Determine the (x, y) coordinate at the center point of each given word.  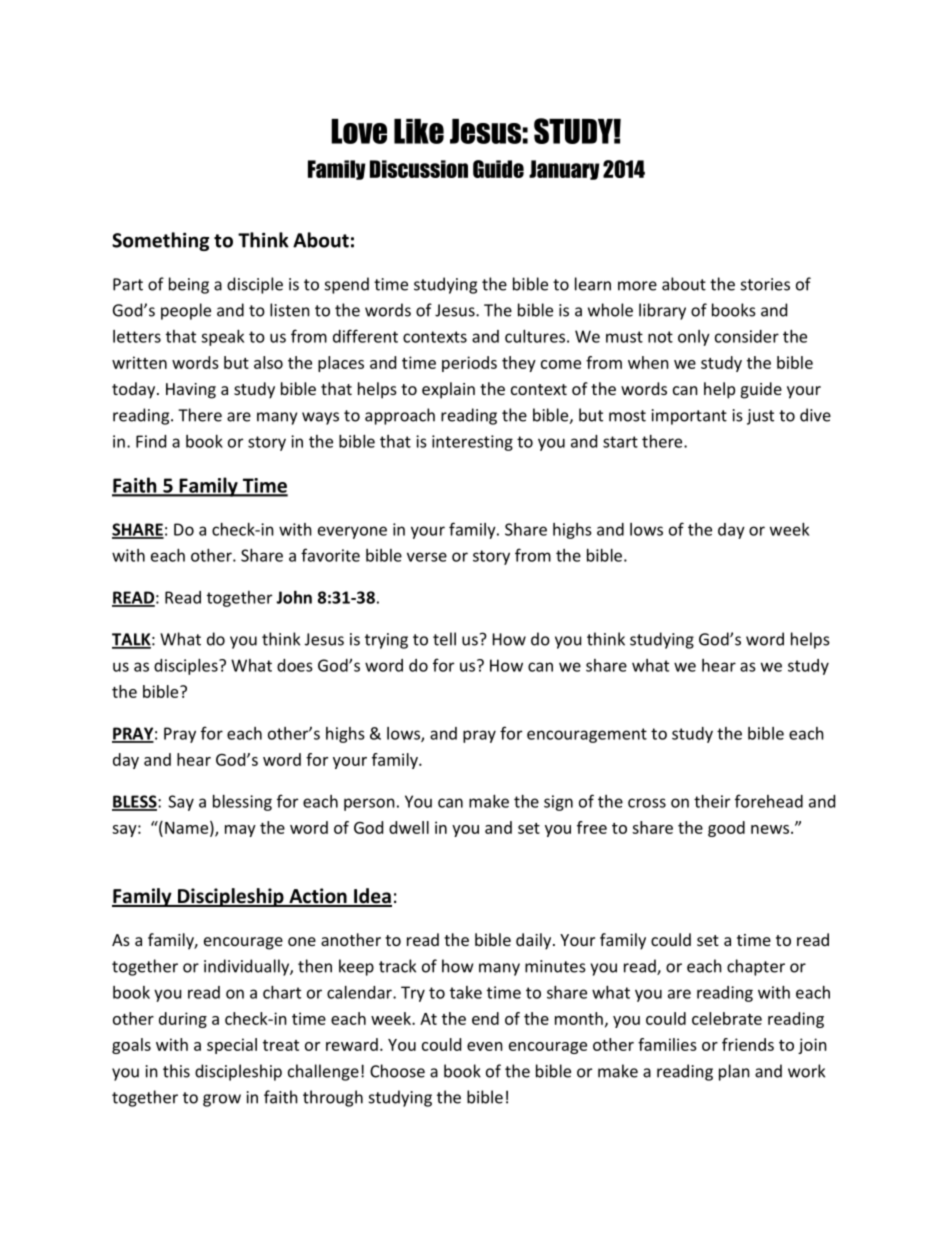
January (564, 170)
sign (558, 803)
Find (151, 441)
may (240, 831)
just (760, 417)
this (176, 1071)
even (485, 1046)
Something (160, 241)
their (712, 801)
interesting (472, 443)
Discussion (419, 169)
